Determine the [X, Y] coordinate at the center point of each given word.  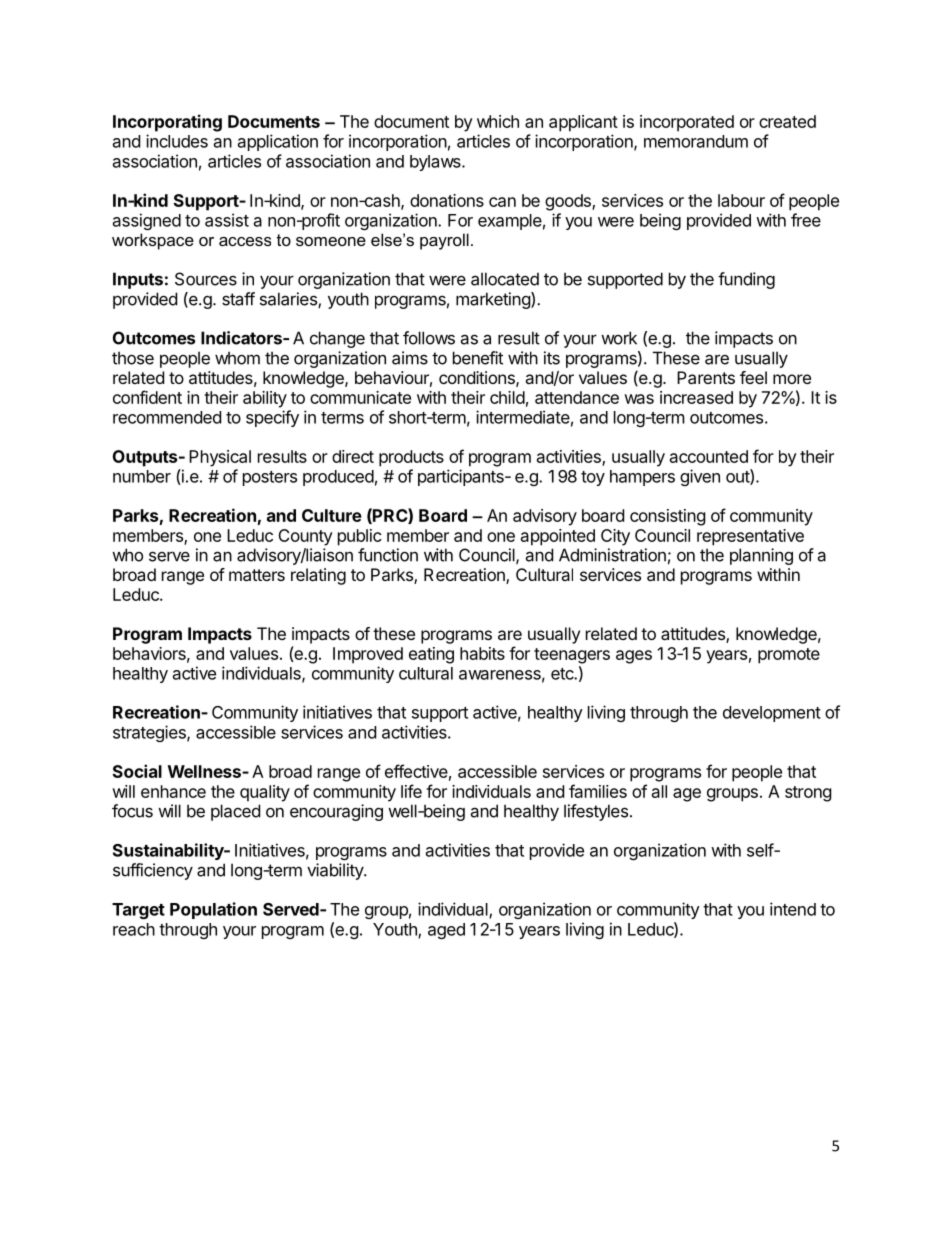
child [507, 397]
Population [213, 910]
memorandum [696, 141]
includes [177, 141]
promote [789, 656]
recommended [167, 417]
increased [696, 397]
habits [482, 653]
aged [446, 931]
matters [257, 575]
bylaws [436, 163]
